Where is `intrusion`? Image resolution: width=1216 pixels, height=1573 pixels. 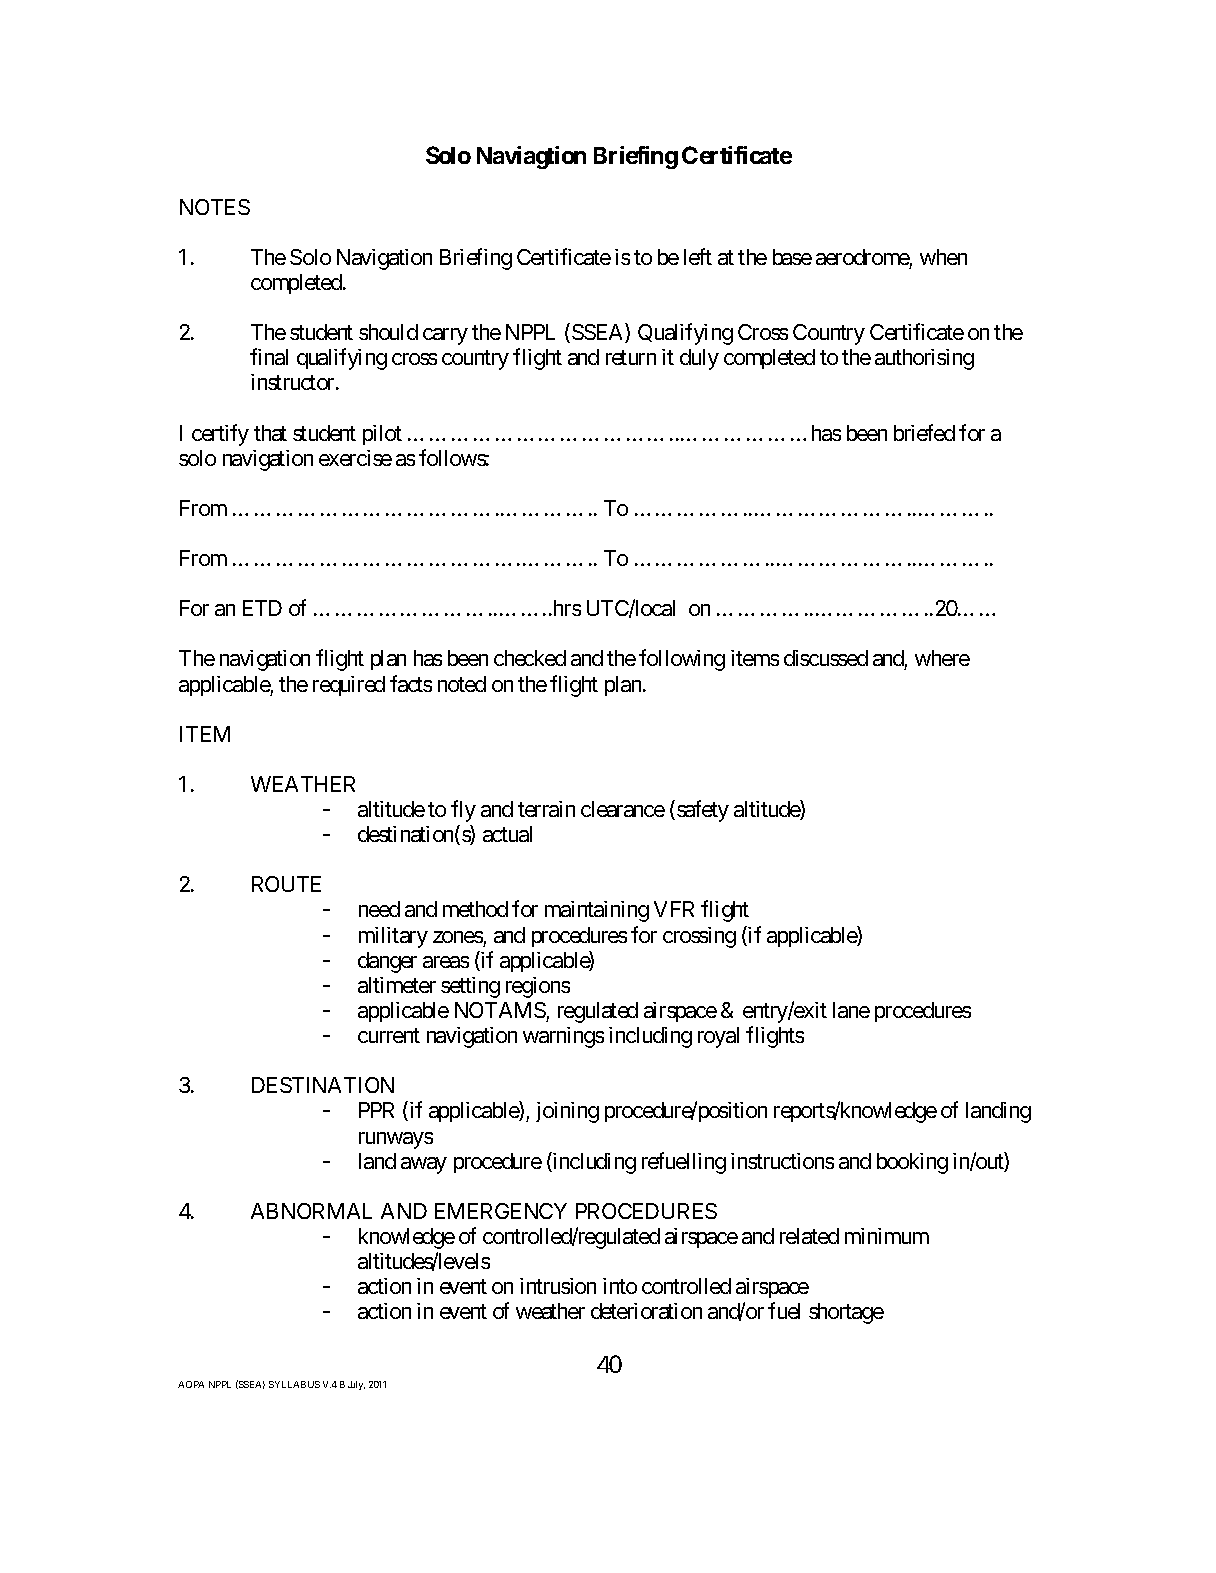
intrusion is located at coordinates (558, 1286).
